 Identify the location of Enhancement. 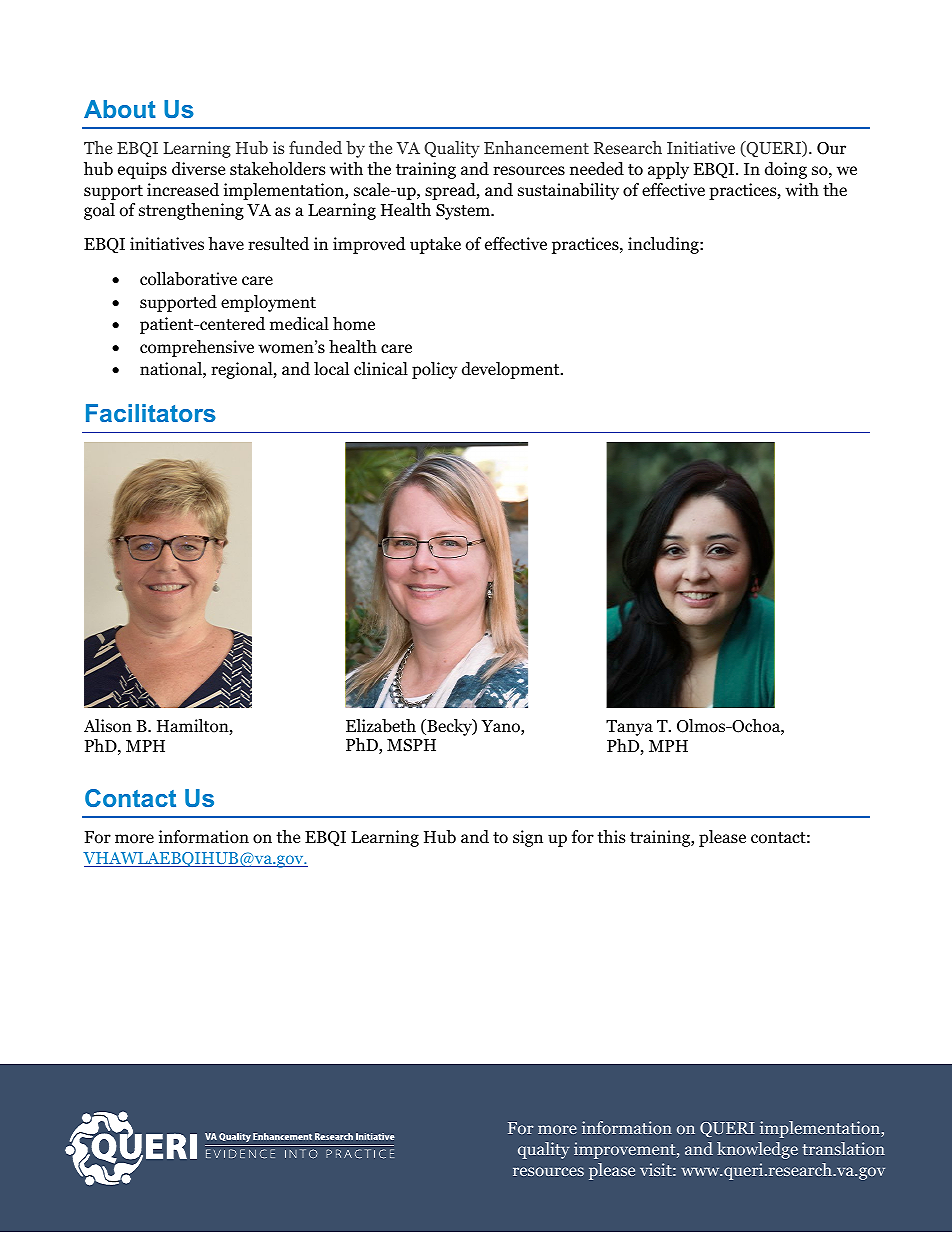
(536, 147).
